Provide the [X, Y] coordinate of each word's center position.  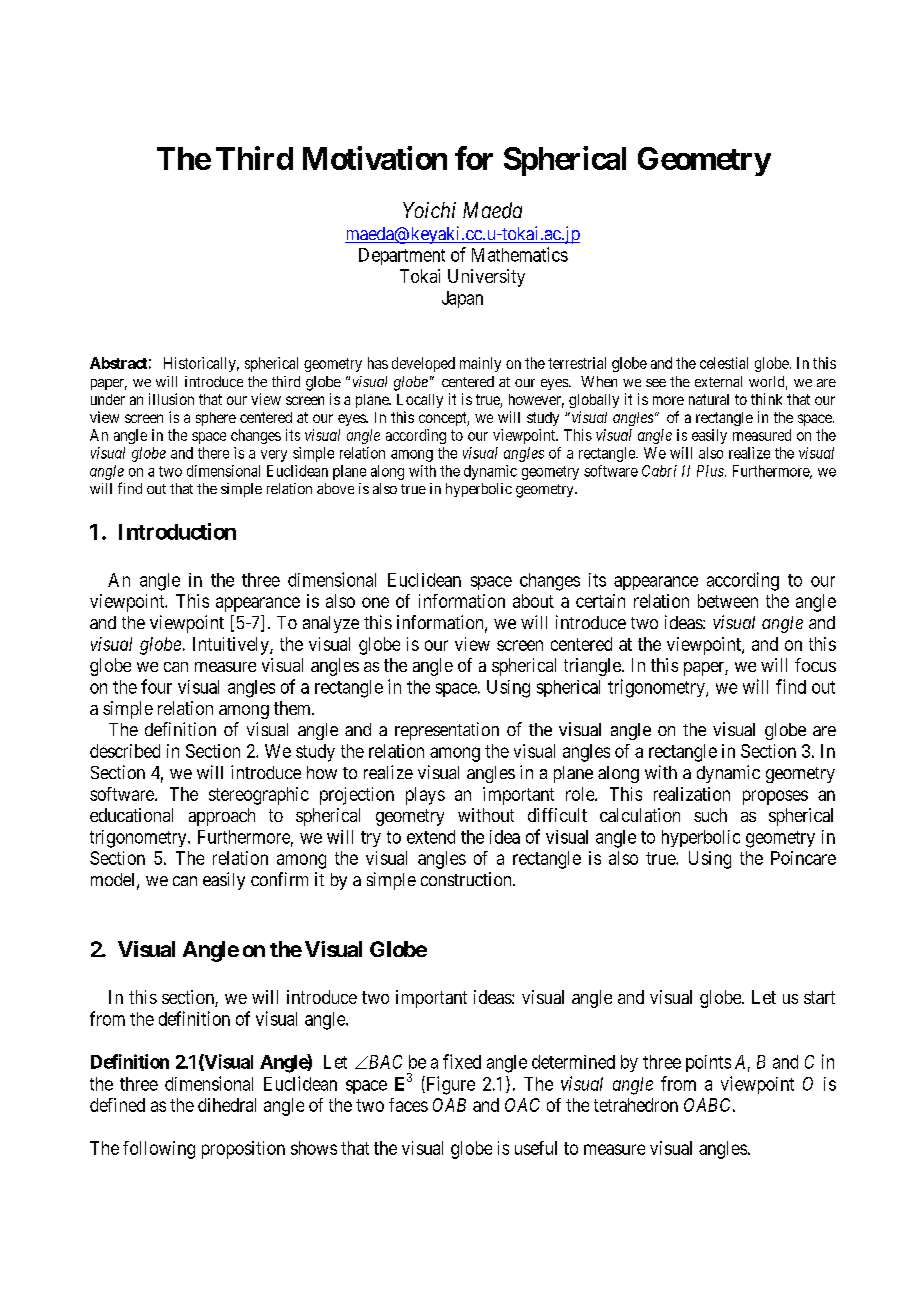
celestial [724, 363]
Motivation [375, 158]
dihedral [227, 1105]
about [533, 601]
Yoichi [429, 210]
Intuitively [232, 646]
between [728, 601]
